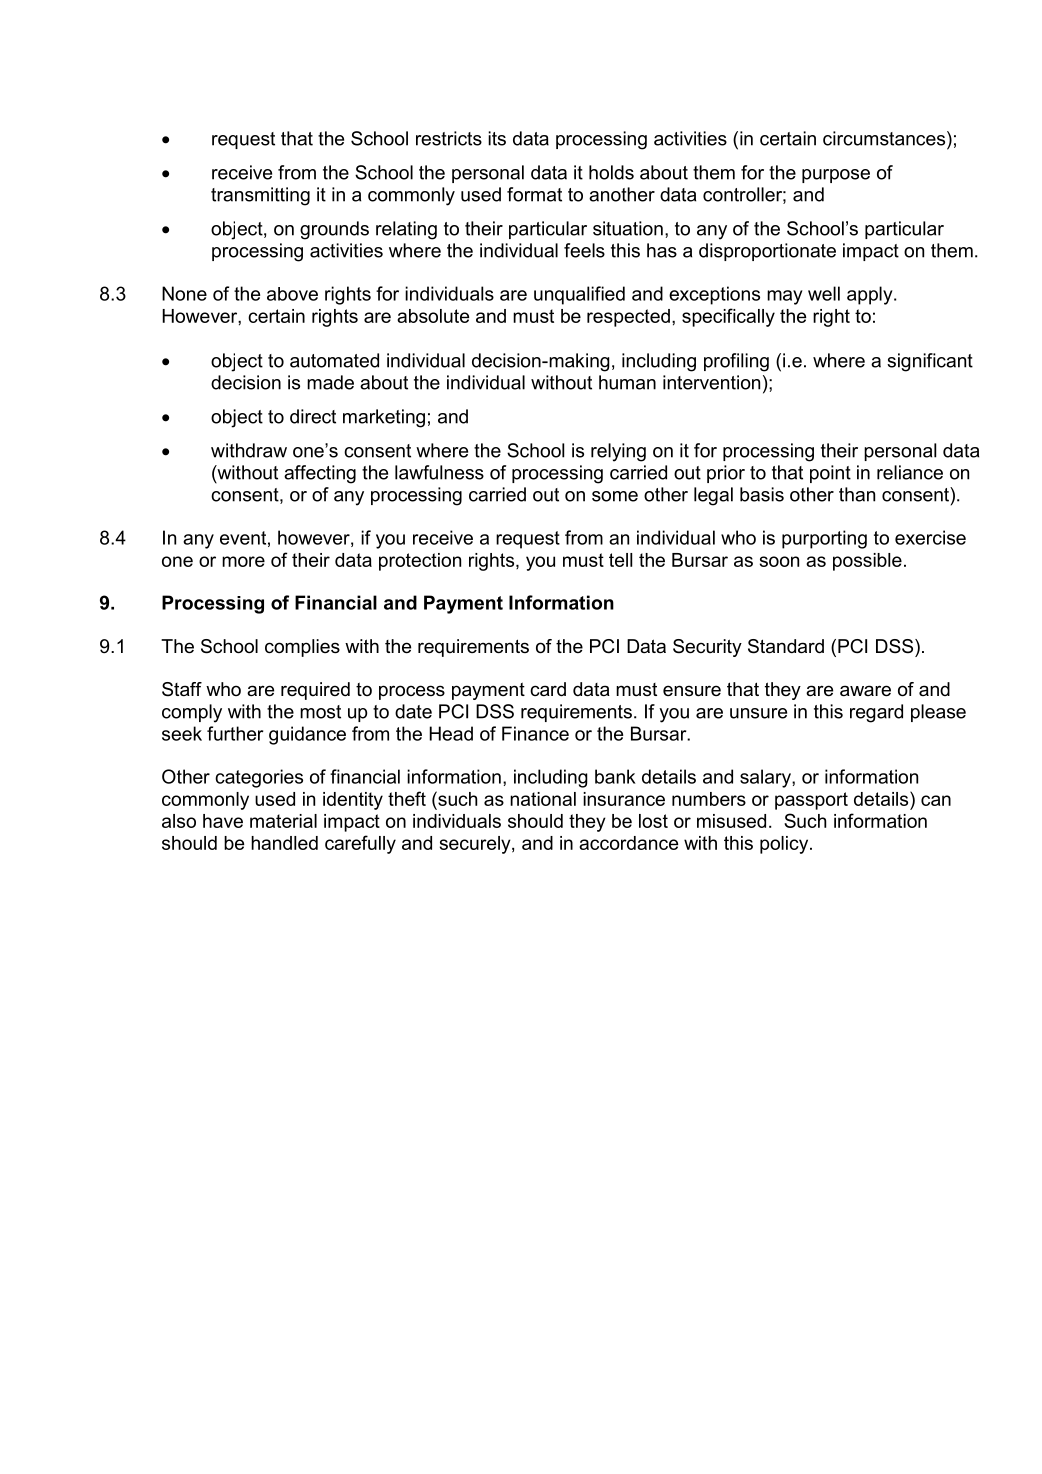 This page has height=1474, width=1042. Describe the element at coordinates (611, 172) in the page. I see `holds` at that location.
